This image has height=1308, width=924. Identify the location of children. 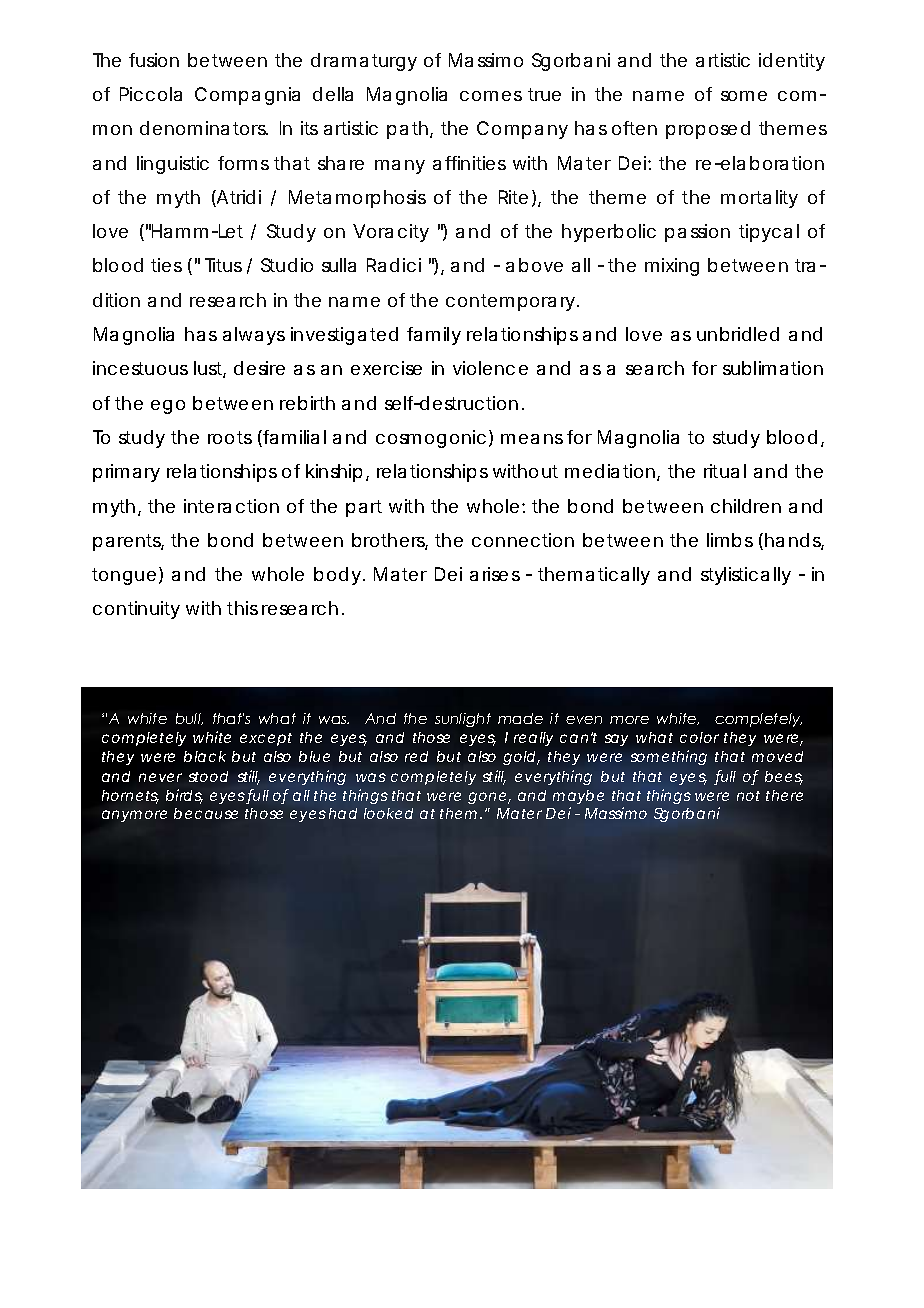
(746, 506).
